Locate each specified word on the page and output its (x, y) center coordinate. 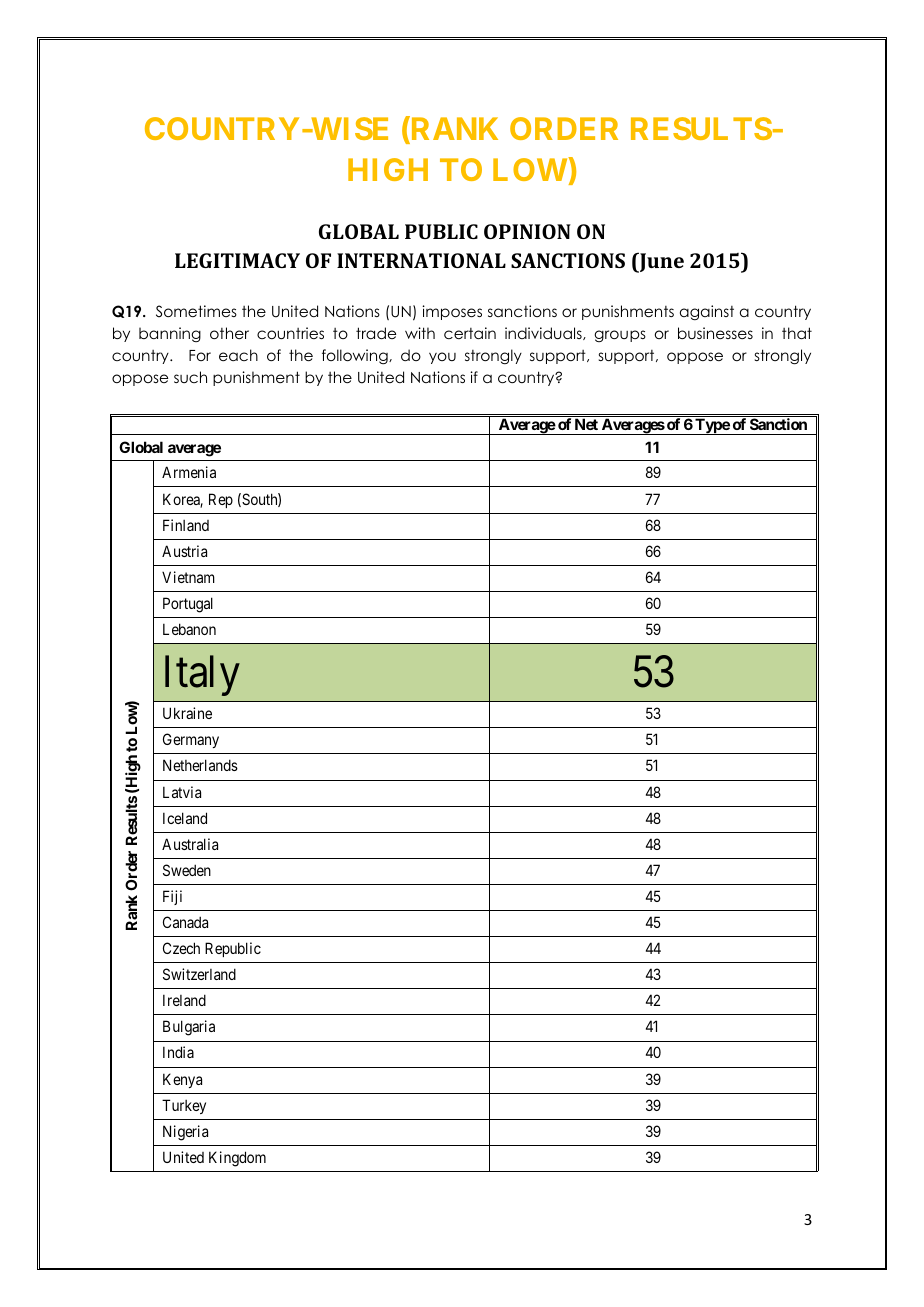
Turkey (184, 1106)
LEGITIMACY (237, 260)
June (660, 262)
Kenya (182, 1080)
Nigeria (185, 1133)
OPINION (527, 231)
